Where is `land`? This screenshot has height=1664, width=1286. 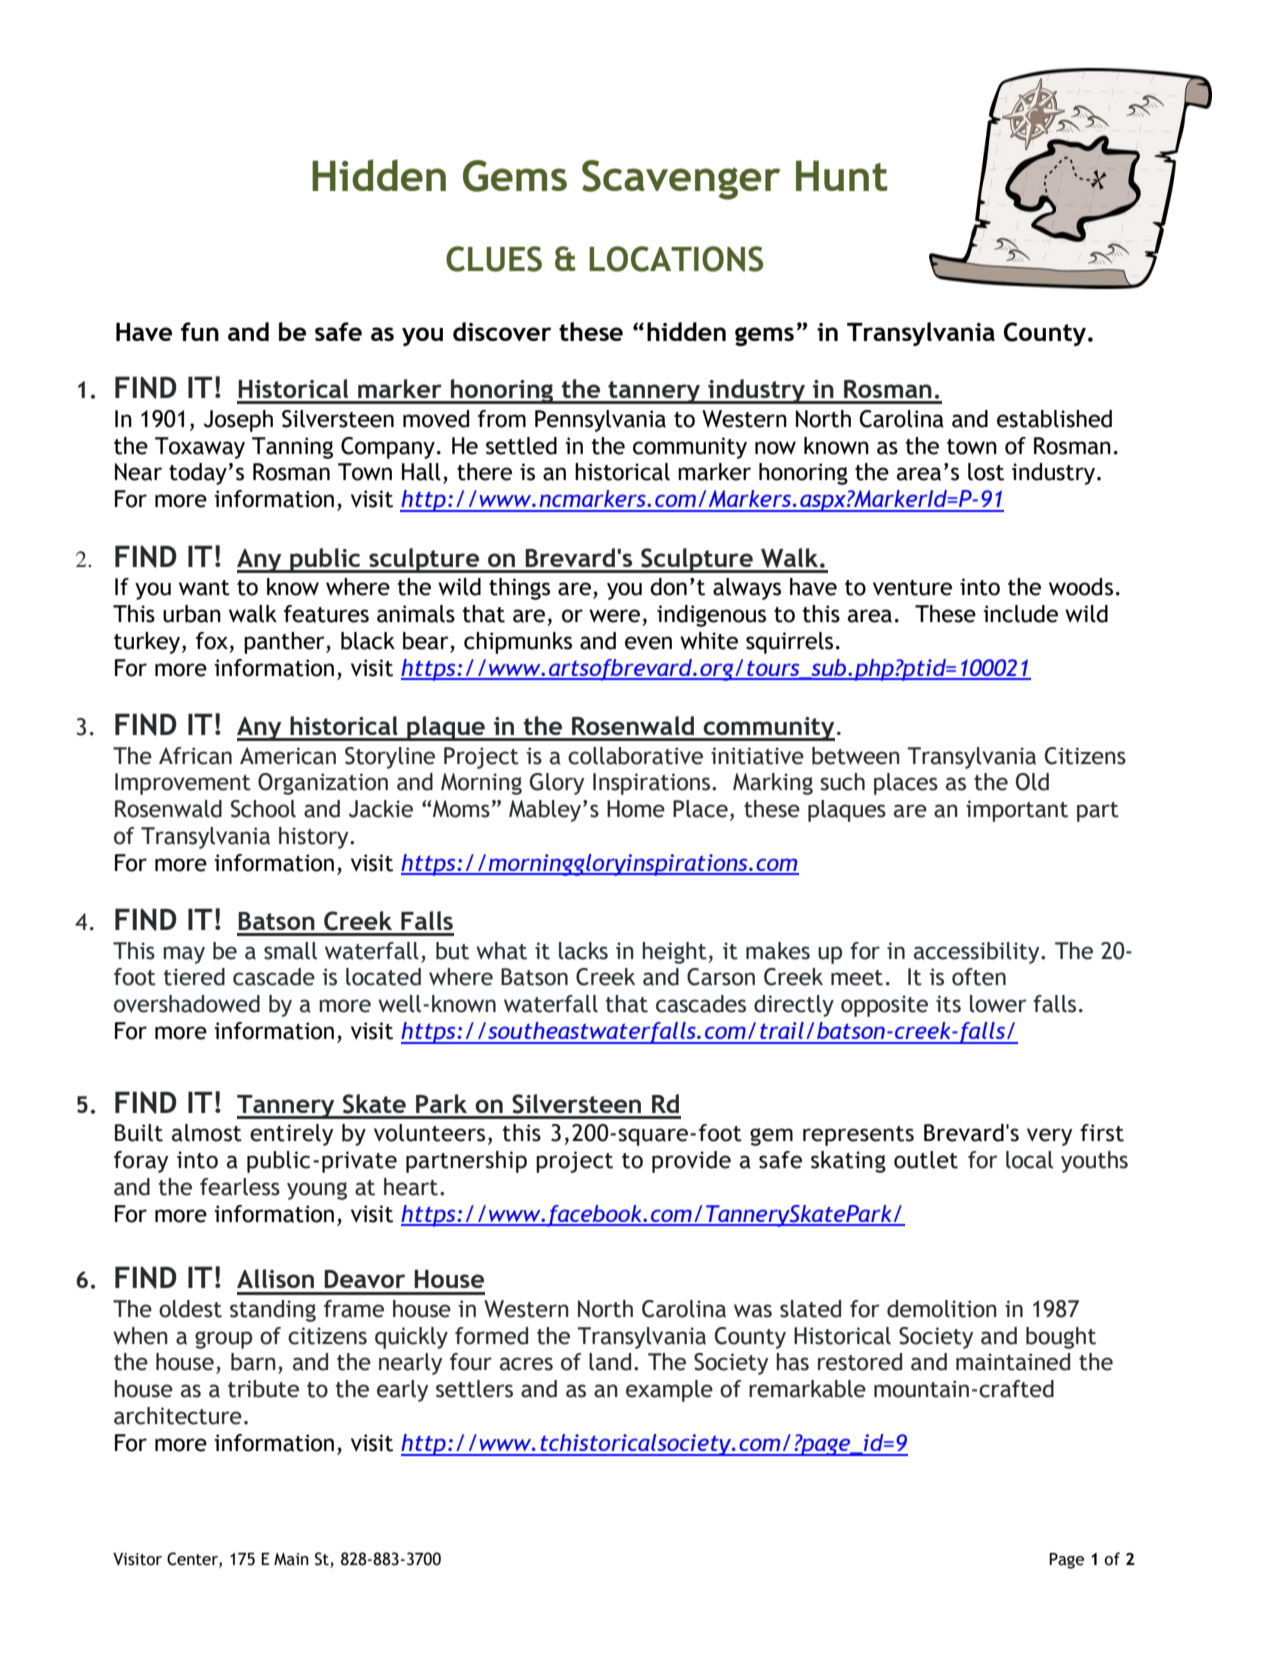 land is located at coordinates (610, 1362).
